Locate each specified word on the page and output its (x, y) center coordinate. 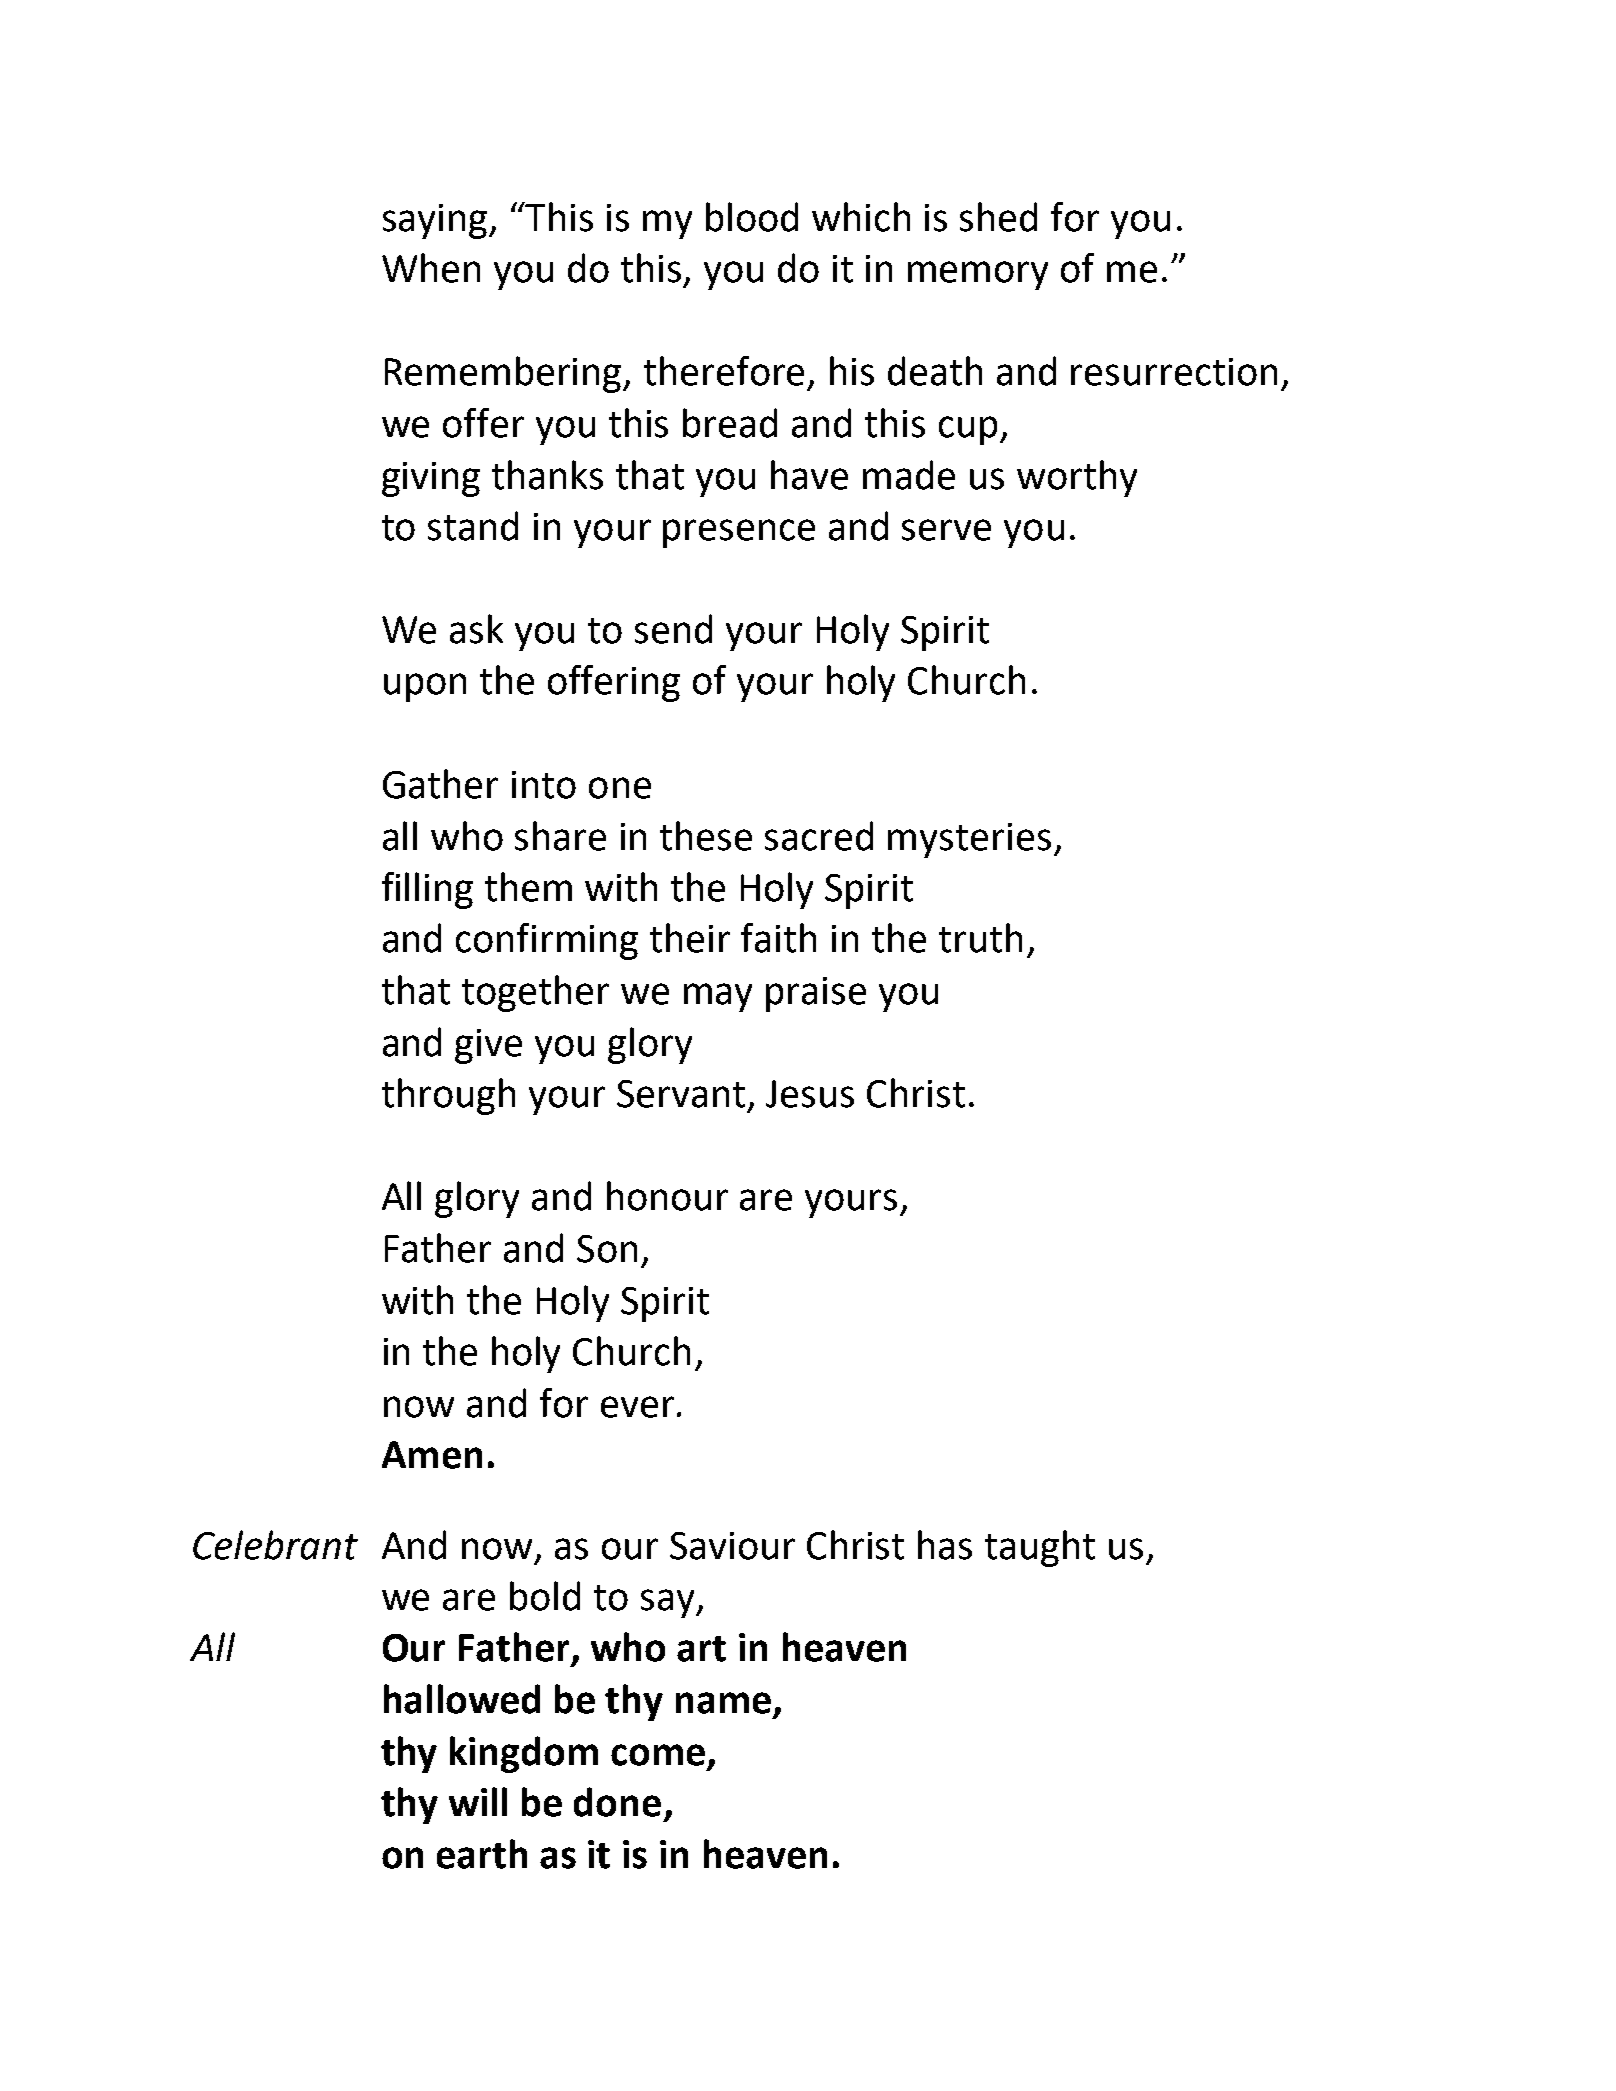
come (658, 1755)
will (478, 1801)
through (448, 1096)
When (431, 268)
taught (1040, 1548)
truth (980, 938)
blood (752, 217)
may (718, 997)
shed (998, 217)
